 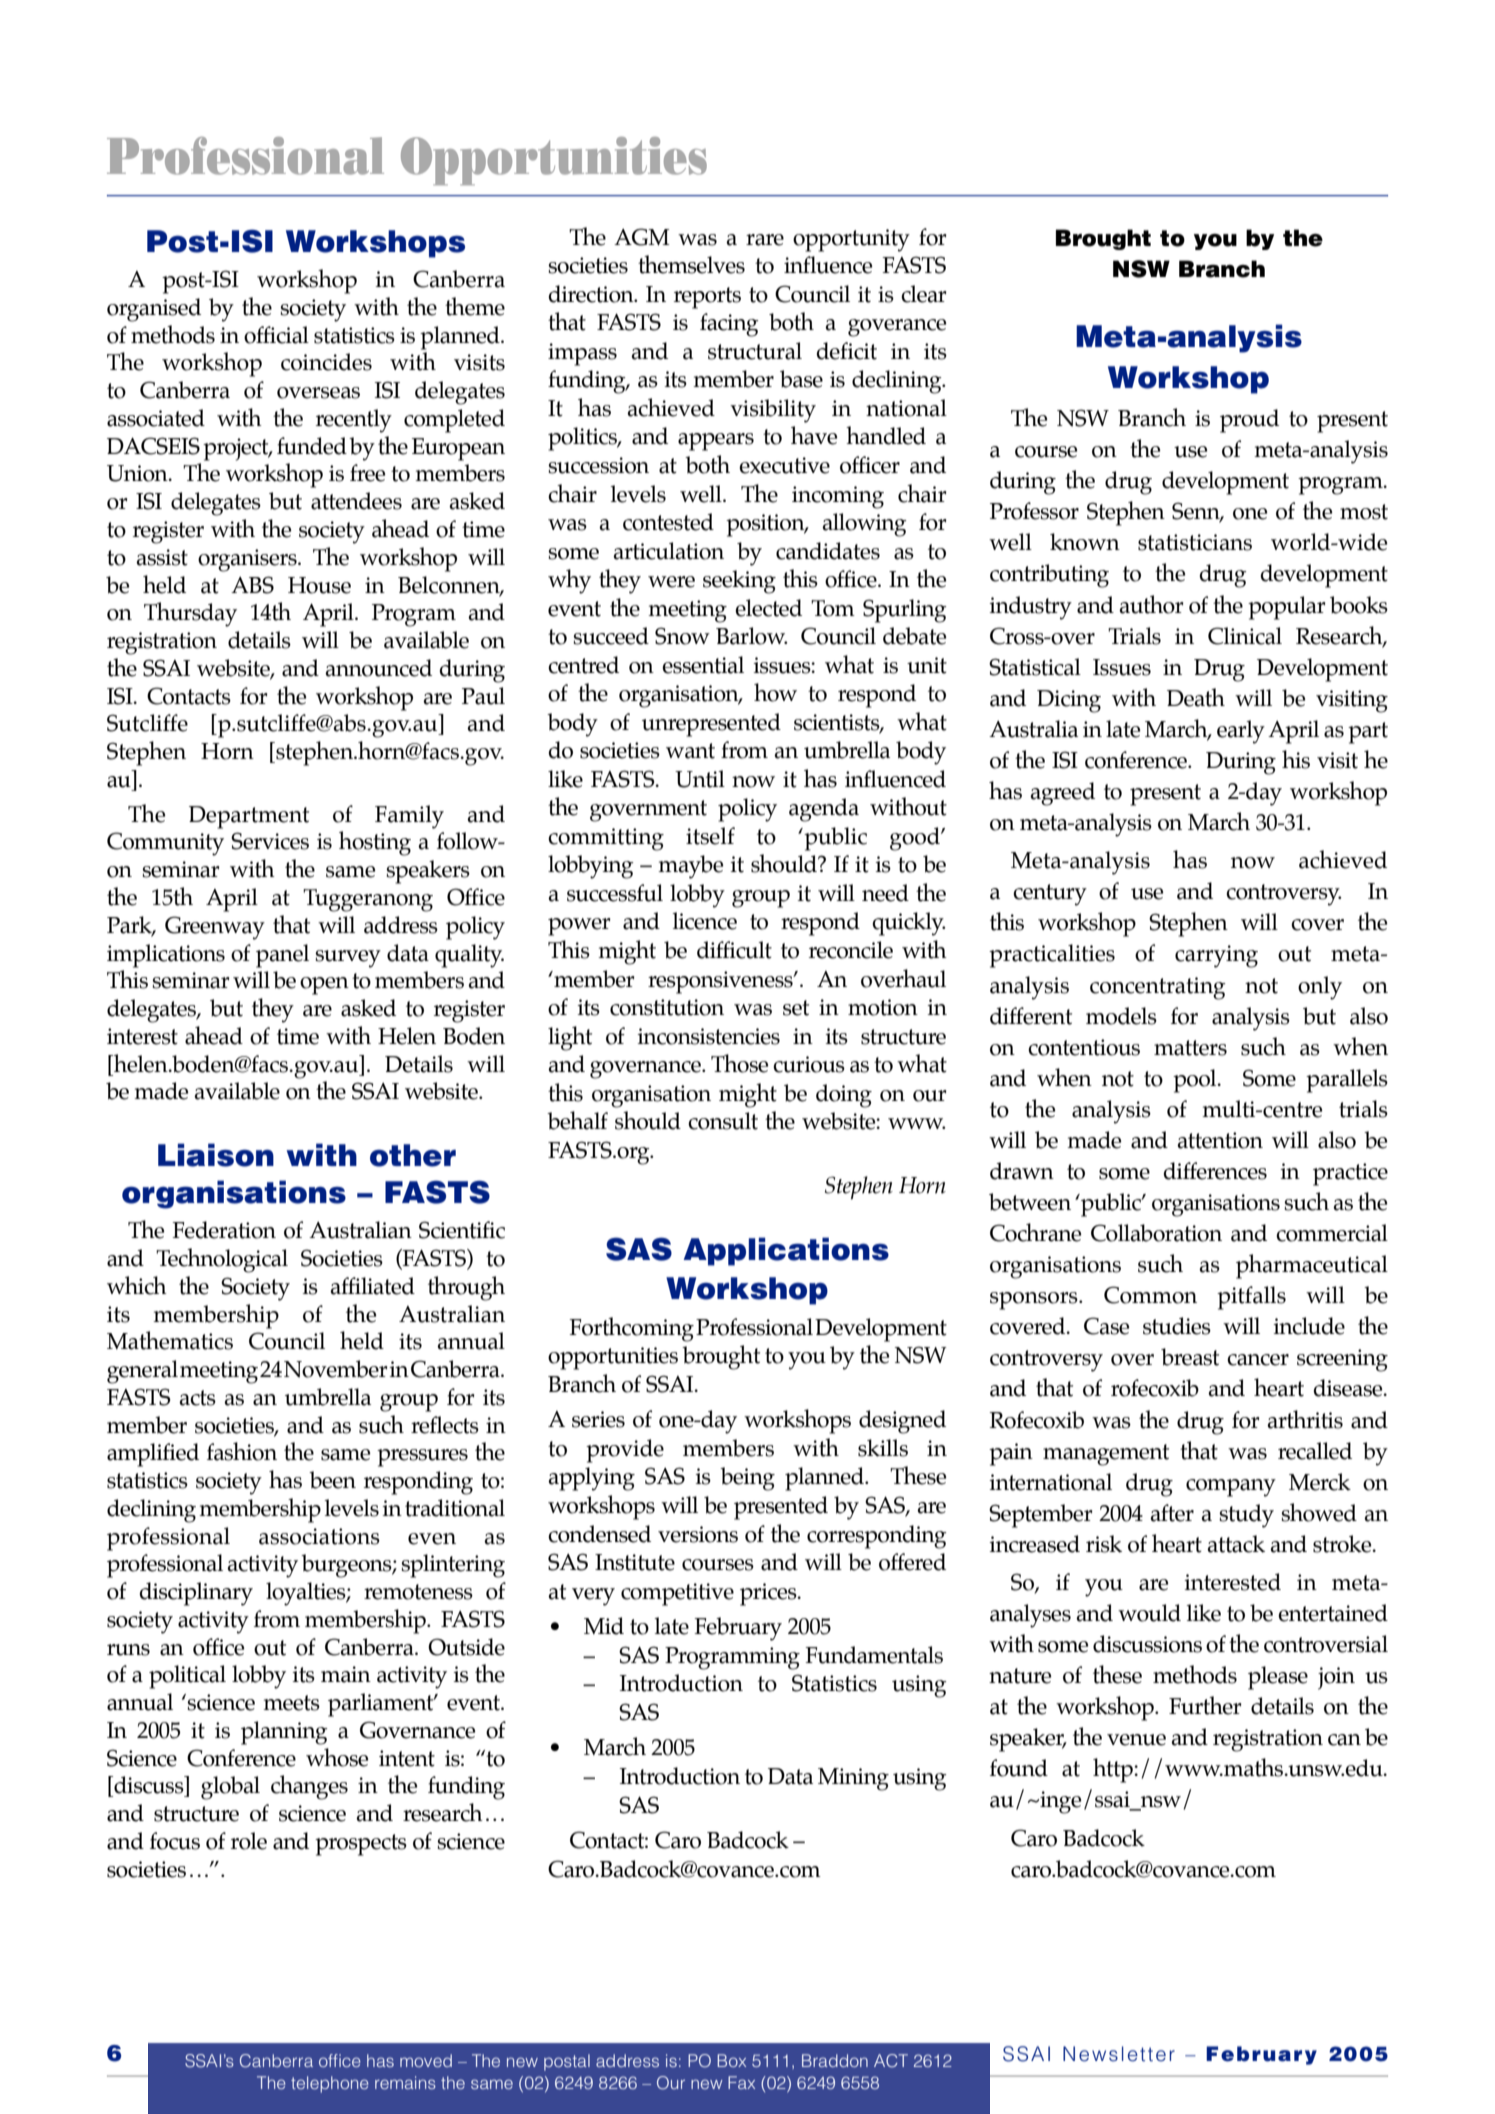 I want to click on official, so click(x=276, y=335).
